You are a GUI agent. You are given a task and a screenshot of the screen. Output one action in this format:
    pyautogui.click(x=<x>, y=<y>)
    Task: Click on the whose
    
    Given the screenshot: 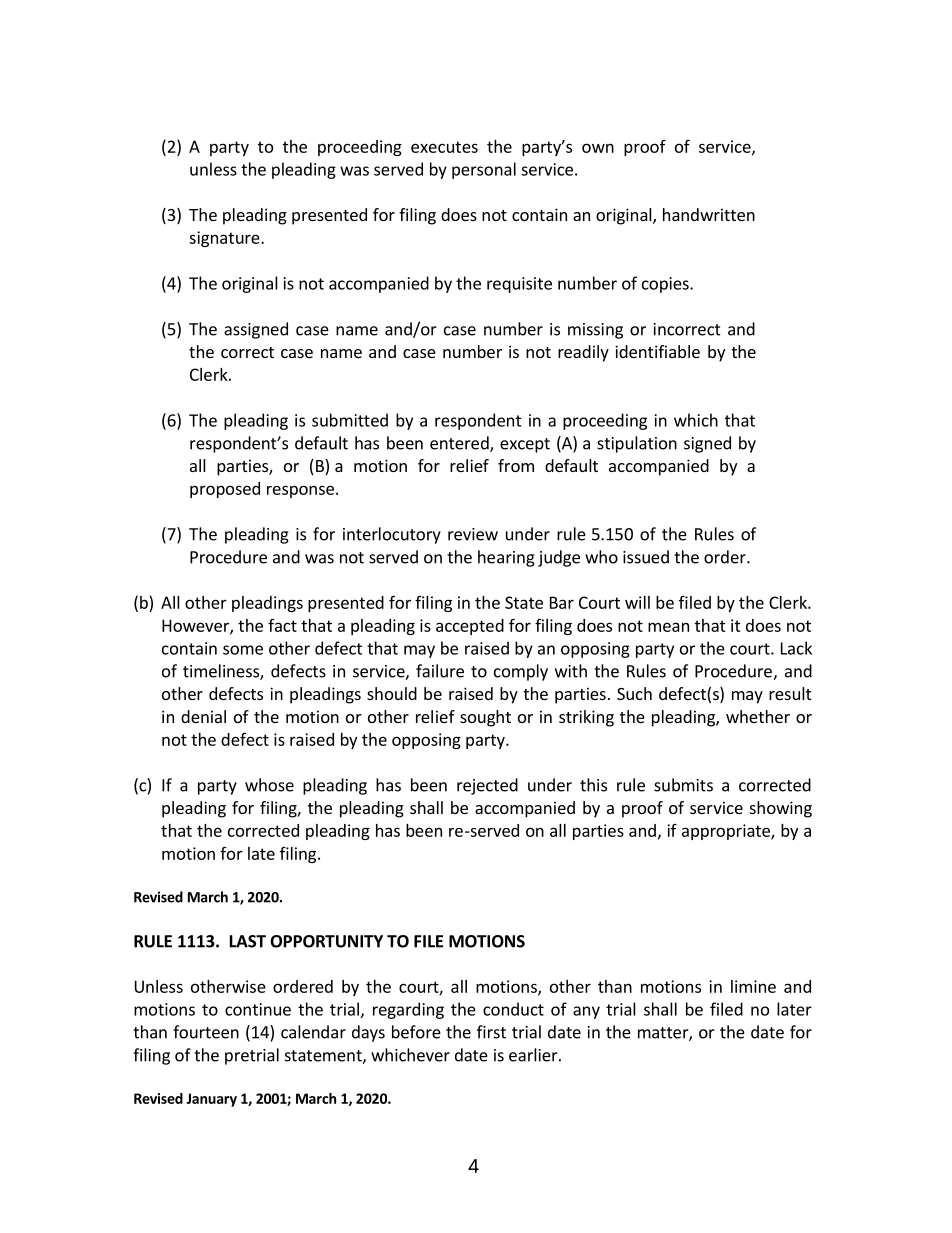 What is the action you would take?
    pyautogui.click(x=269, y=785)
